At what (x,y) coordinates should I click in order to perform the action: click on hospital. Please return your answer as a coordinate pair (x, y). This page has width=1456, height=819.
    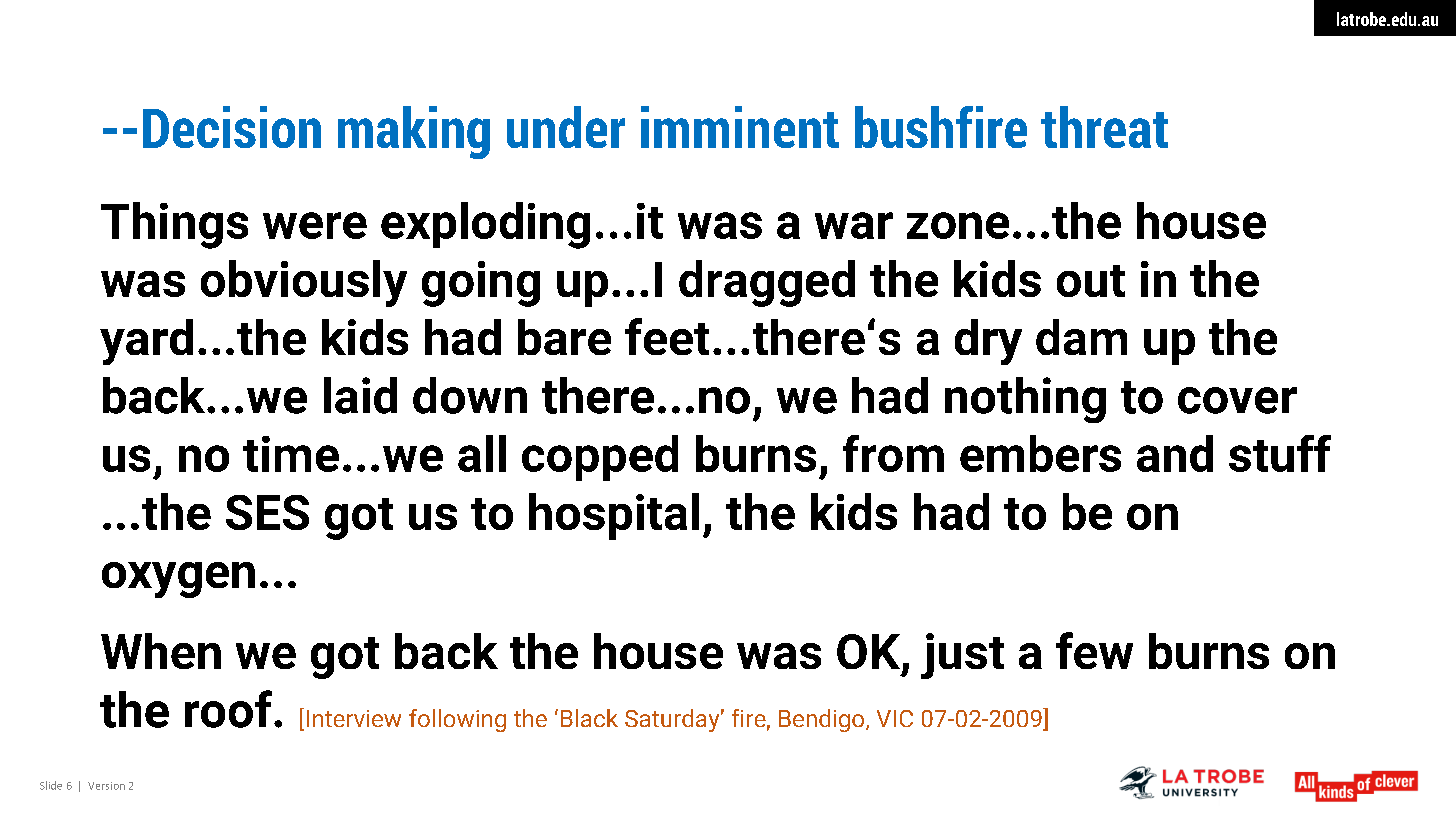
    Looking at the image, I should click on (614, 516).
